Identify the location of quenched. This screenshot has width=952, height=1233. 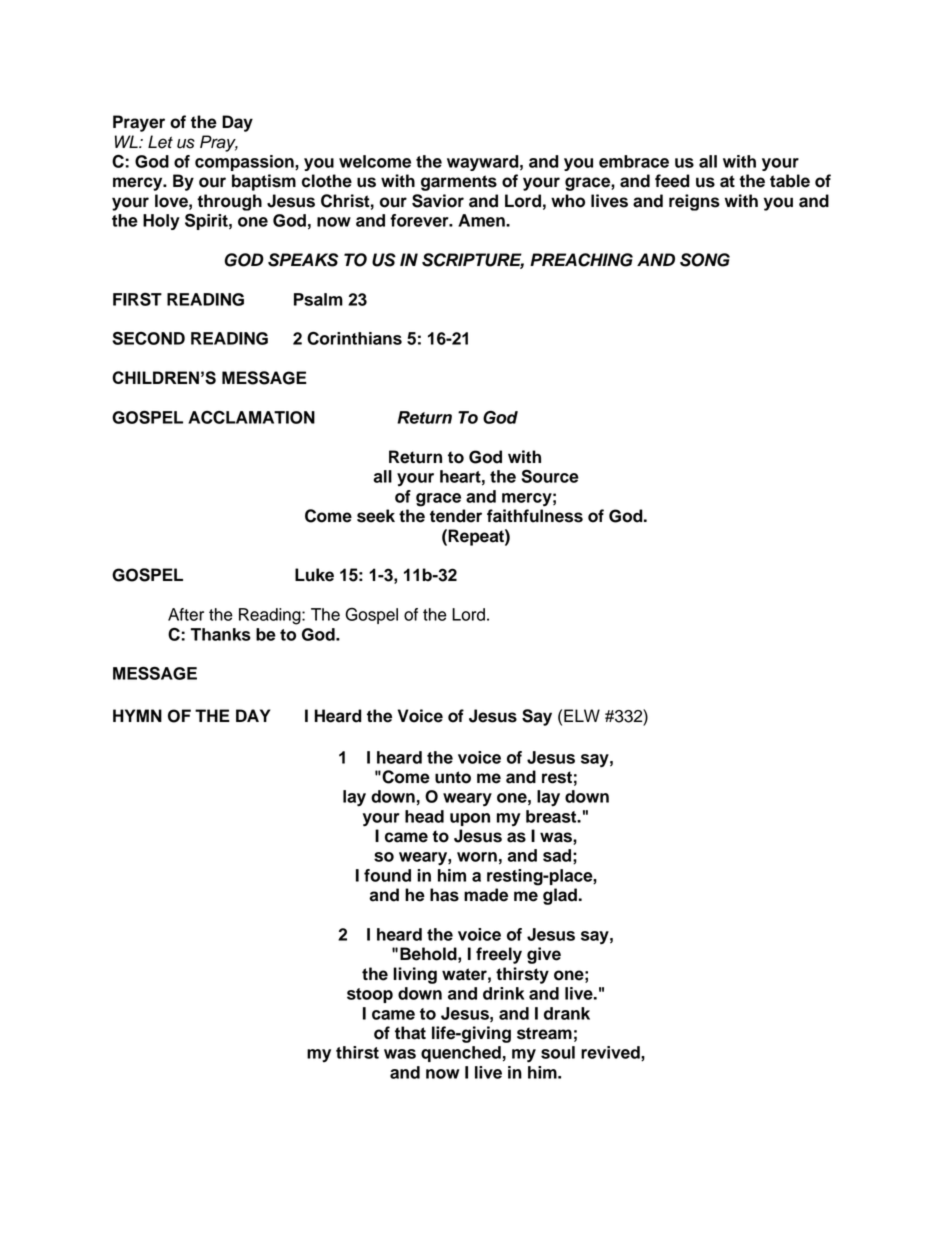
(461, 1054).
